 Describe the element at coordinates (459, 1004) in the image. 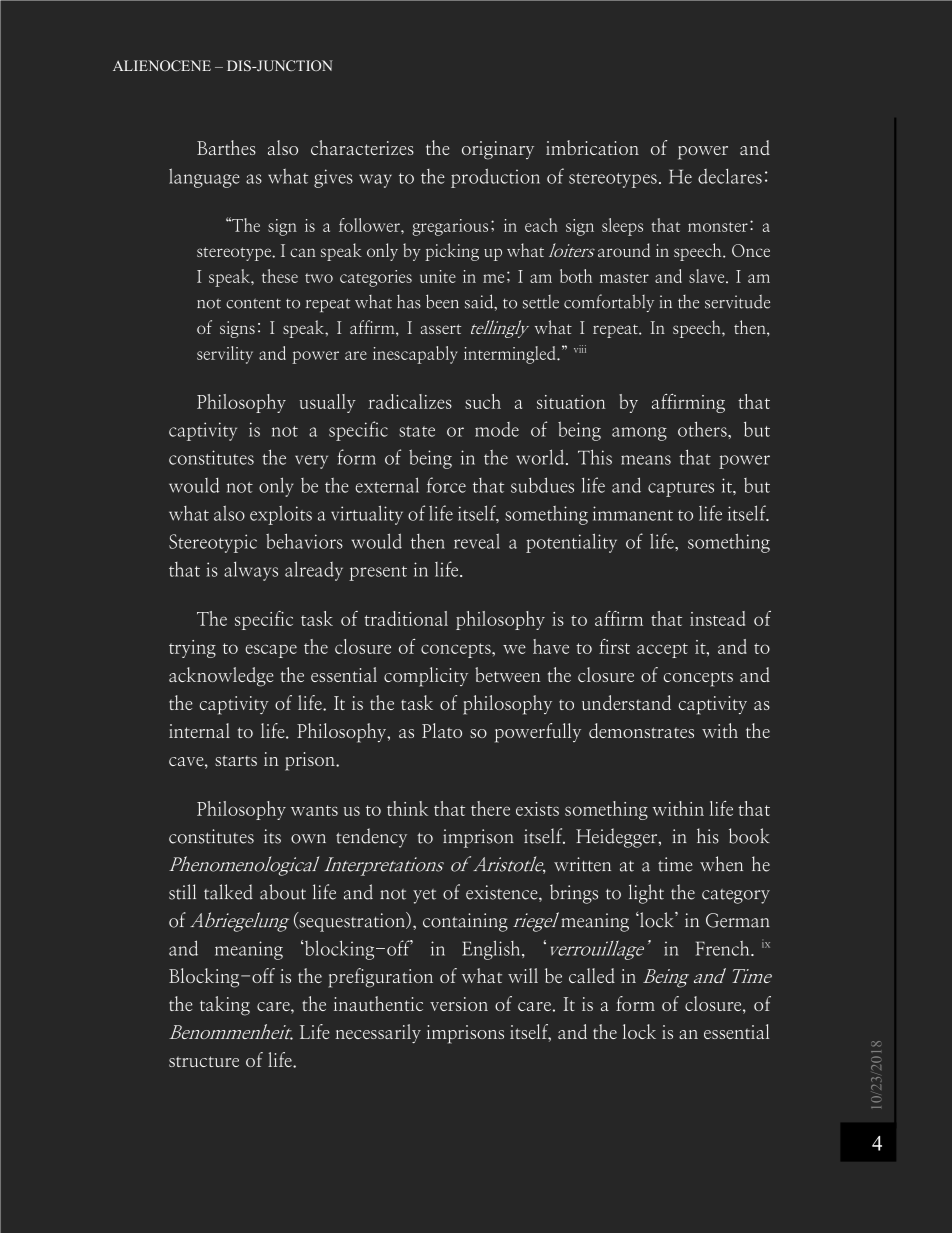

I see `version` at that location.
